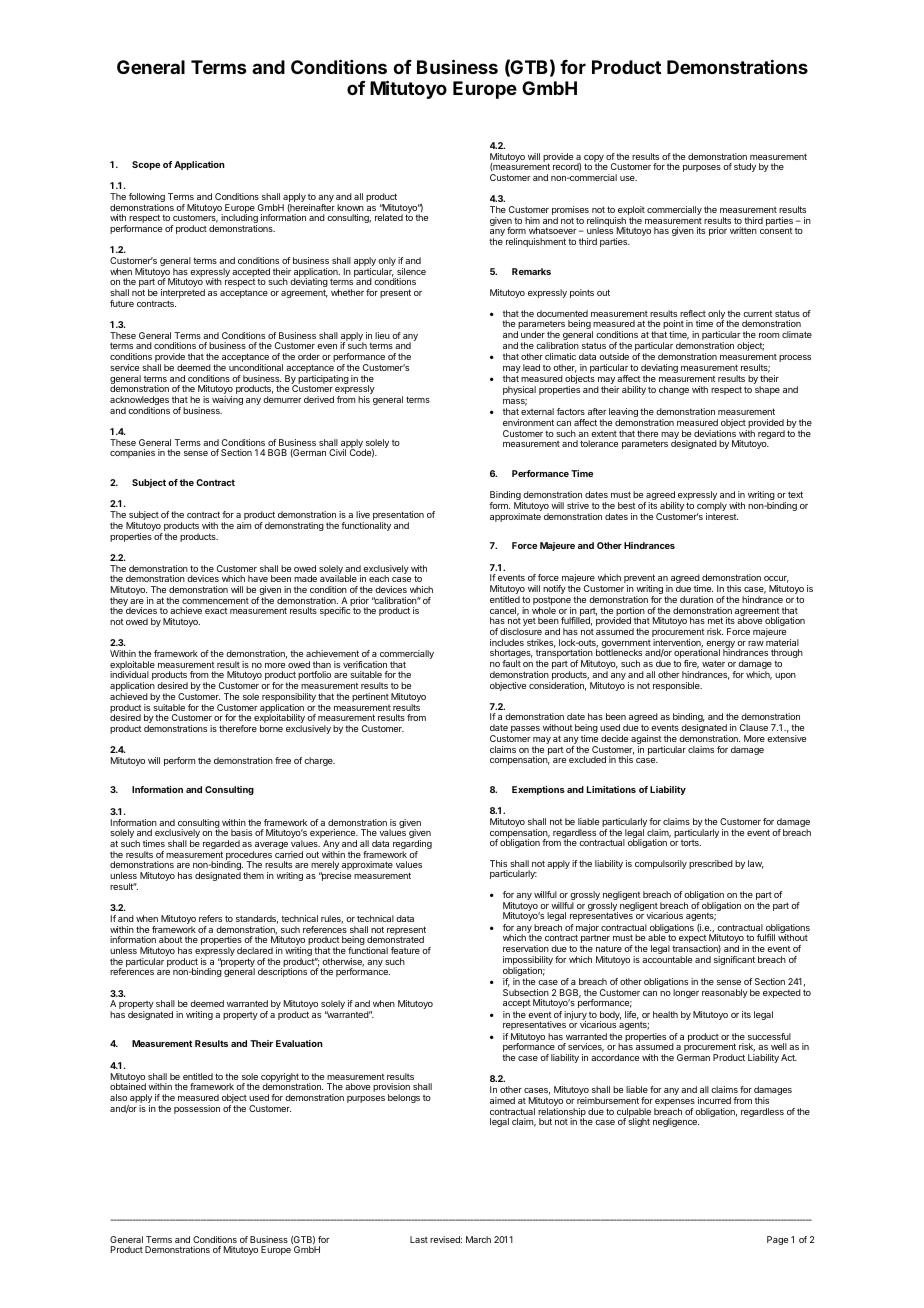  What do you see at coordinates (271, 728) in the screenshot?
I see `borne` at bounding box center [271, 728].
